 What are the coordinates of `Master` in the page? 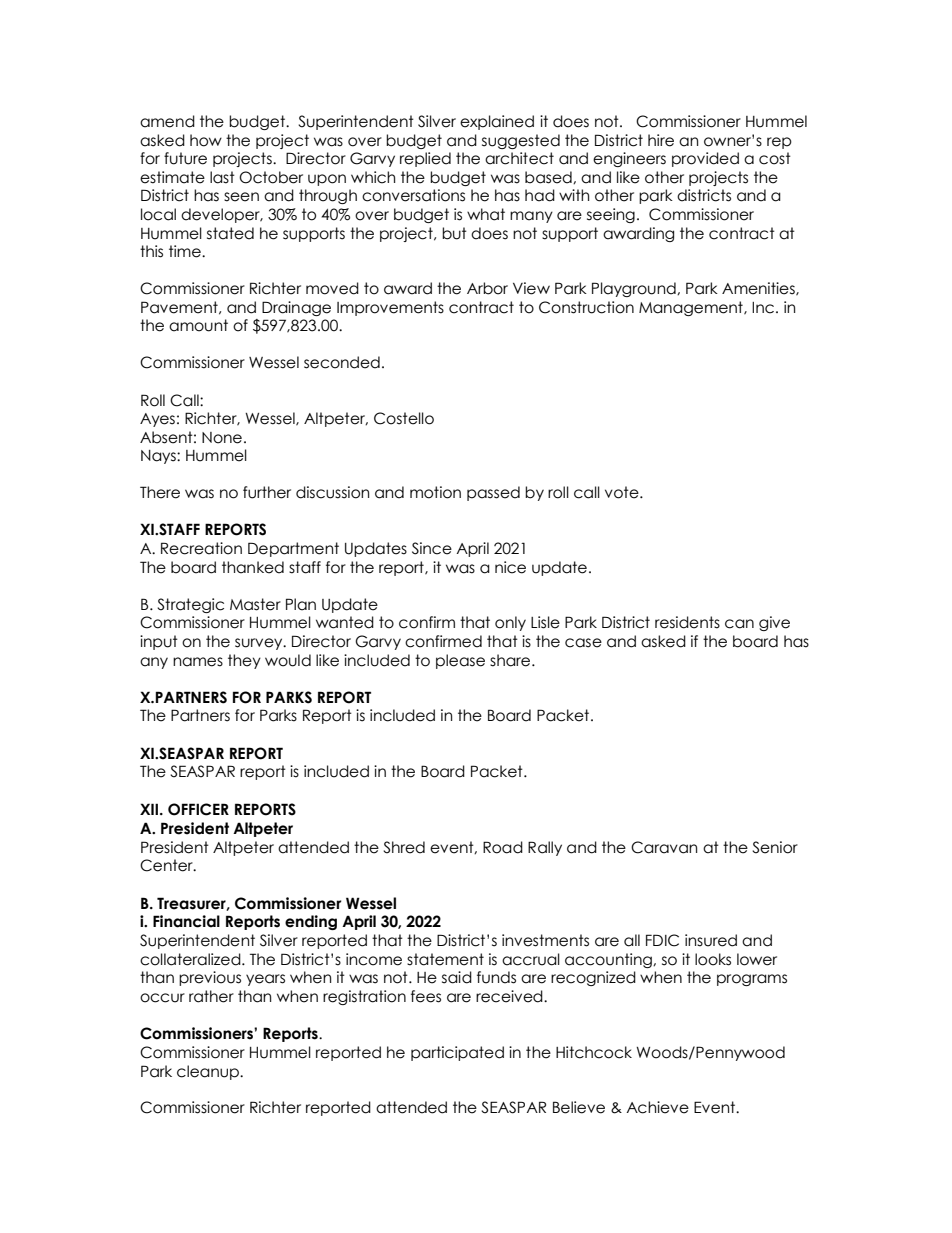 It's located at (255, 604).
